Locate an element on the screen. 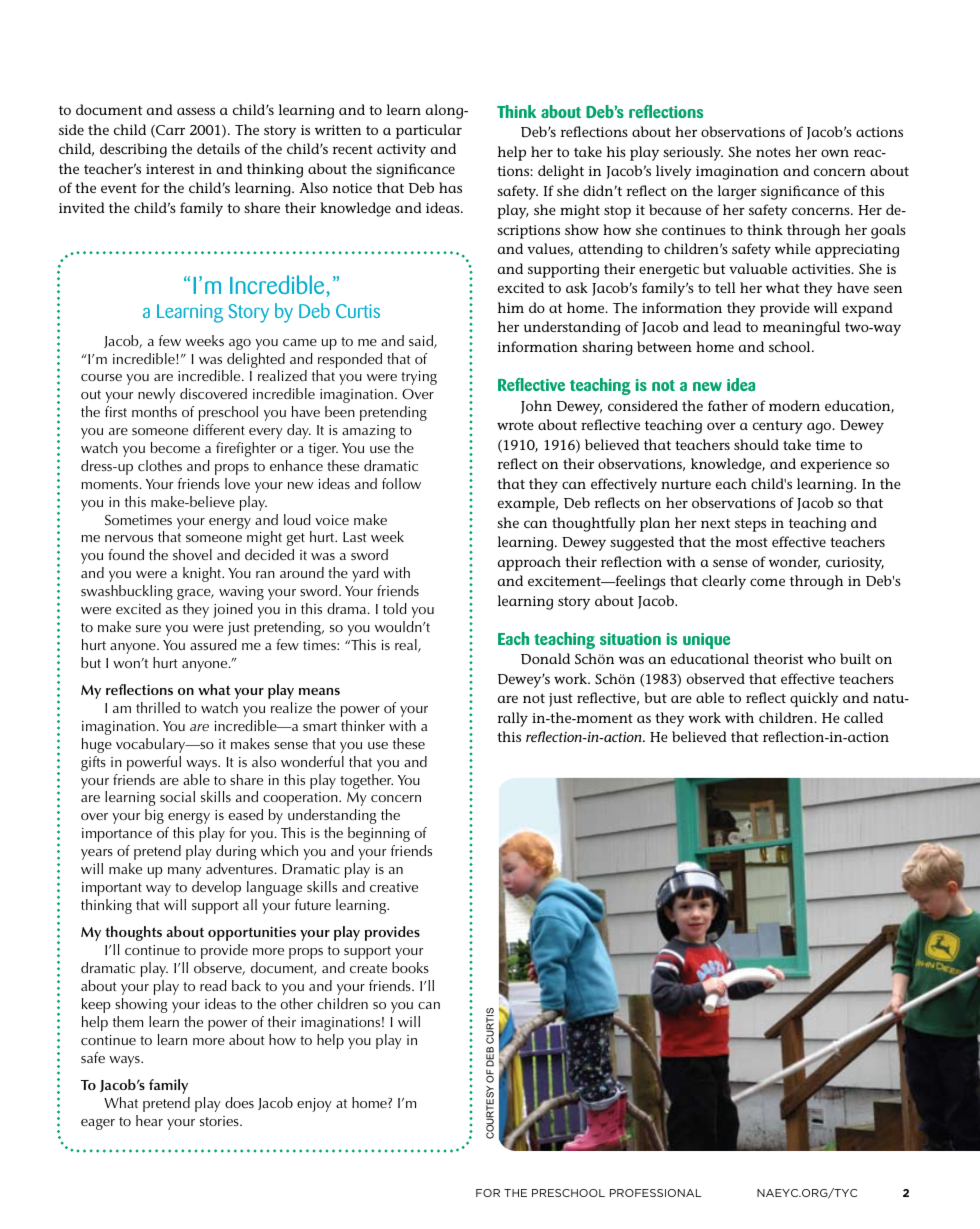  books is located at coordinates (410, 967).
